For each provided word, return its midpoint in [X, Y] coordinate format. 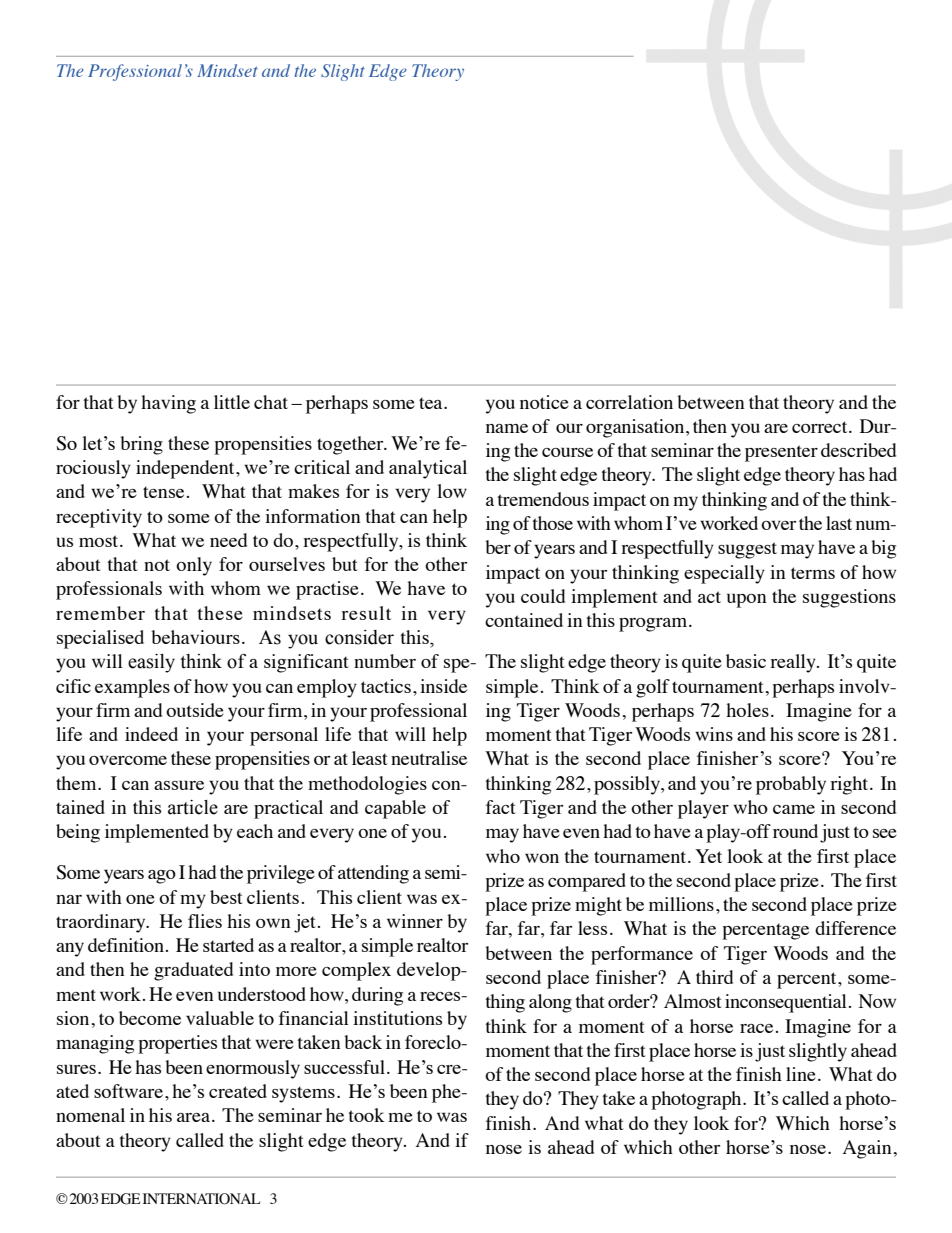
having [168, 404]
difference [855, 928]
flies [205, 921]
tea [432, 403]
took [366, 1115]
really [794, 663]
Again [867, 1149]
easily [151, 663]
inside [443, 686]
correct [821, 427]
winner [415, 921]
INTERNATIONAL [201, 1199]
